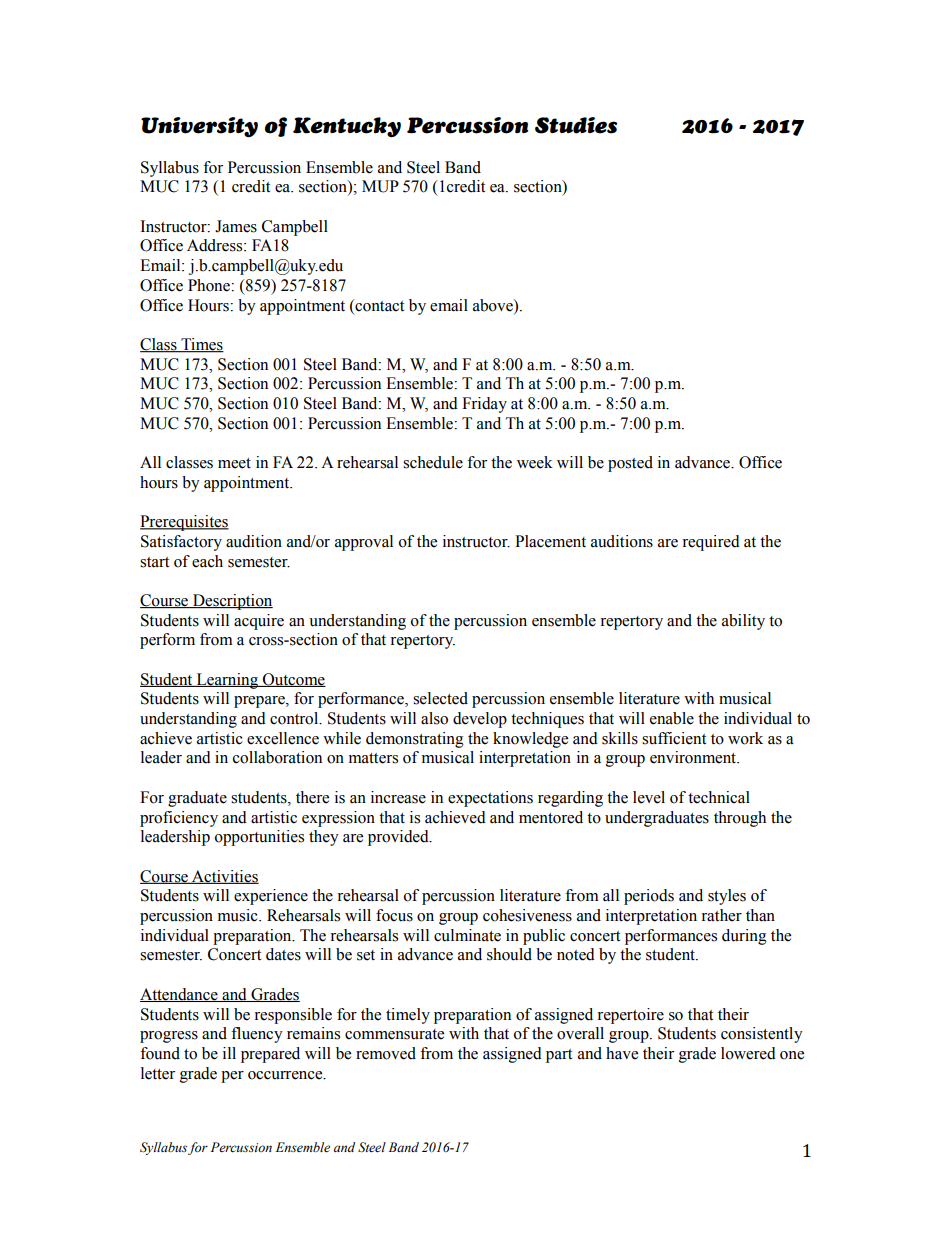  I want to click on Placement, so click(550, 541).
